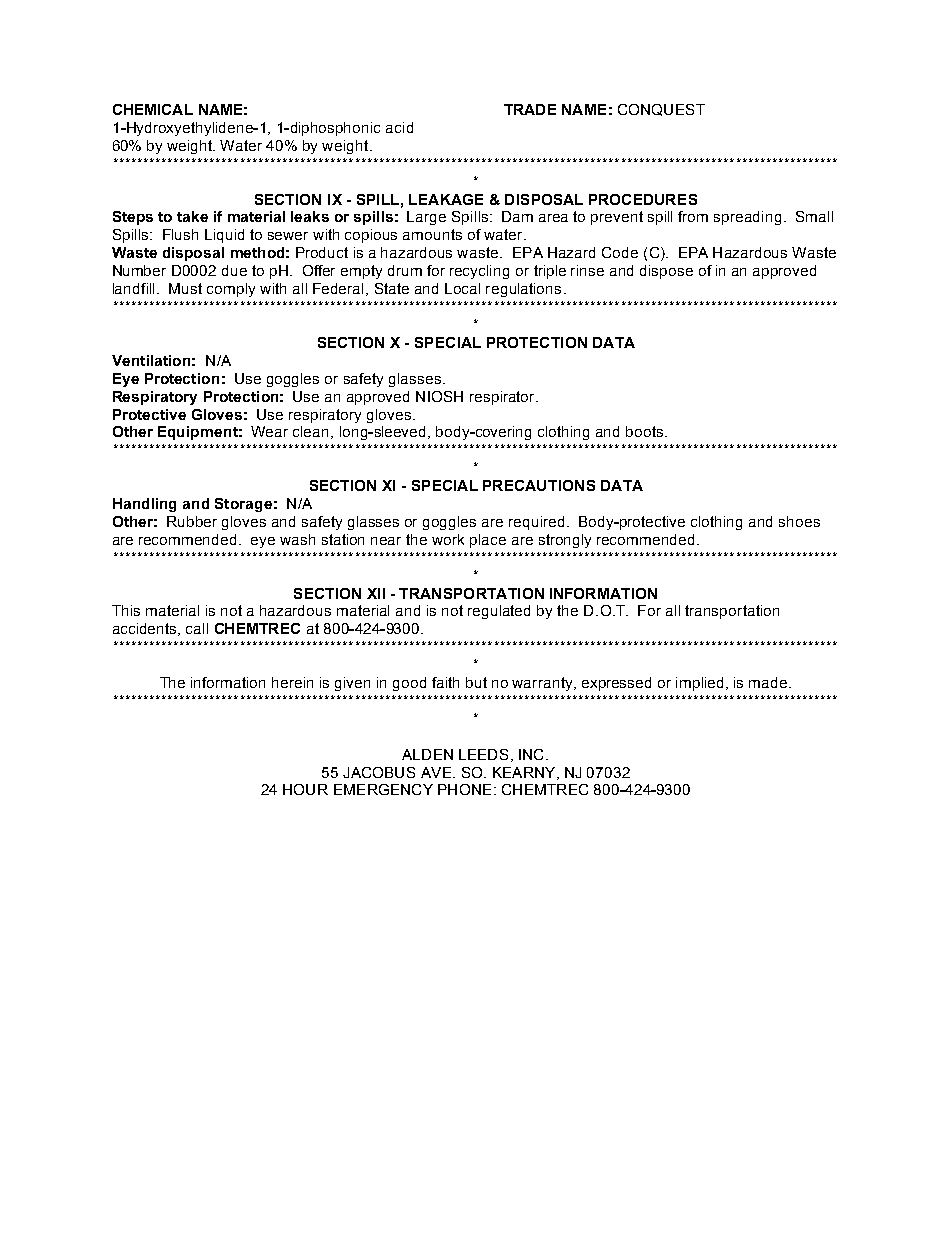 The height and width of the page is (1233, 952). What do you see at coordinates (305, 789) in the page?
I see `HOUR` at bounding box center [305, 789].
